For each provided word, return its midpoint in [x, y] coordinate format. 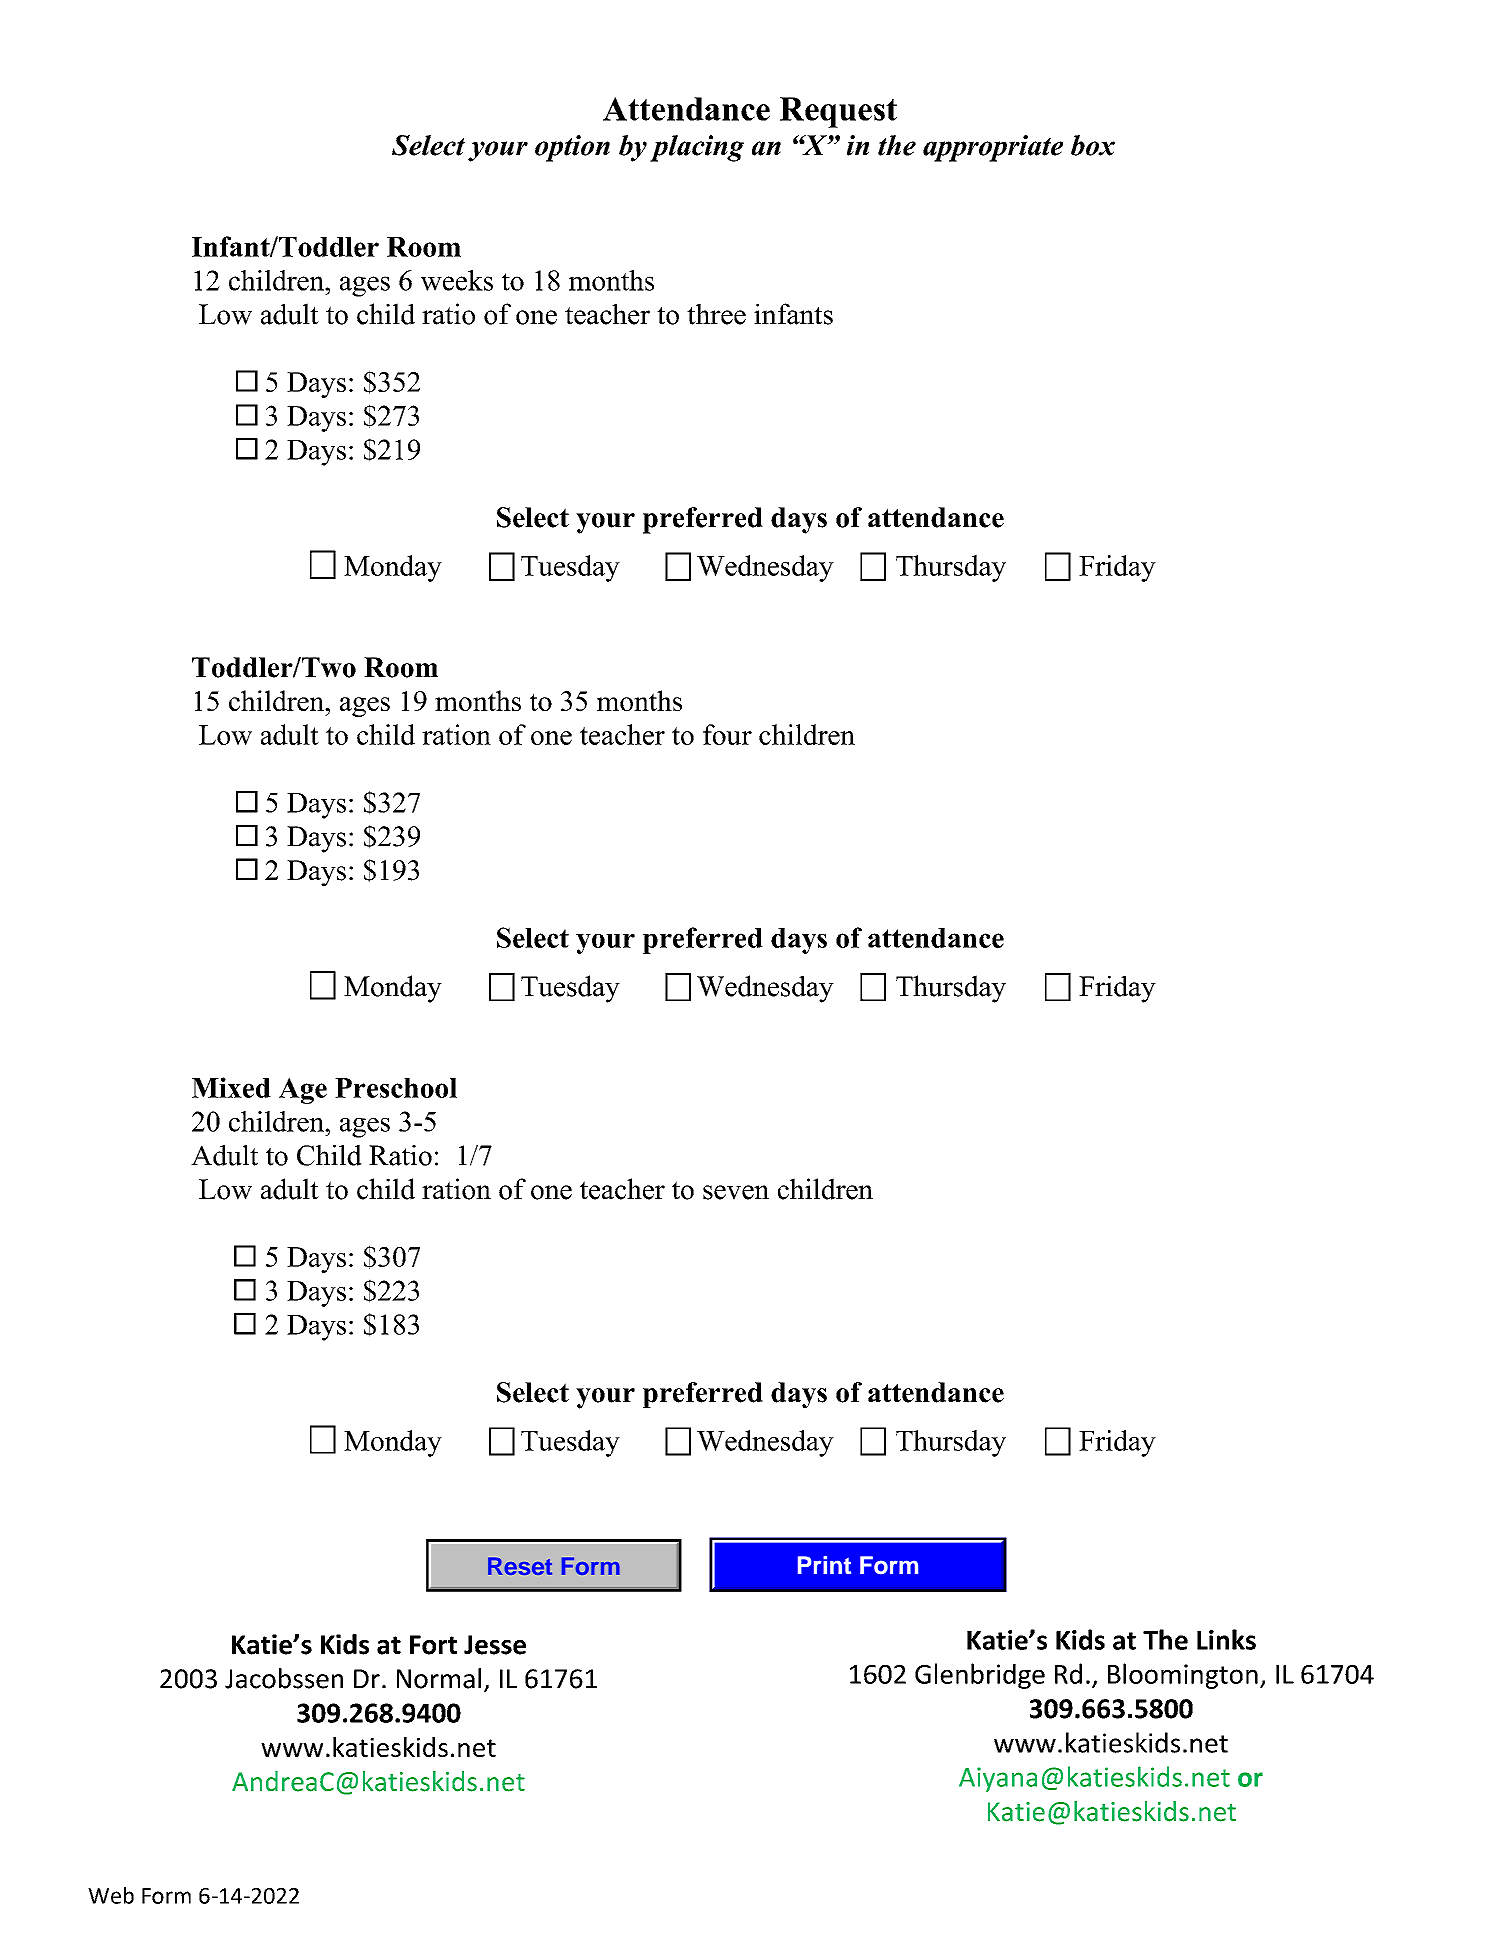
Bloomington [1183, 1676]
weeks [457, 280]
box [1093, 145]
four [727, 734]
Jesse [495, 1645]
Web [111, 1895]
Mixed [231, 1087]
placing [697, 148]
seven [736, 1192]
